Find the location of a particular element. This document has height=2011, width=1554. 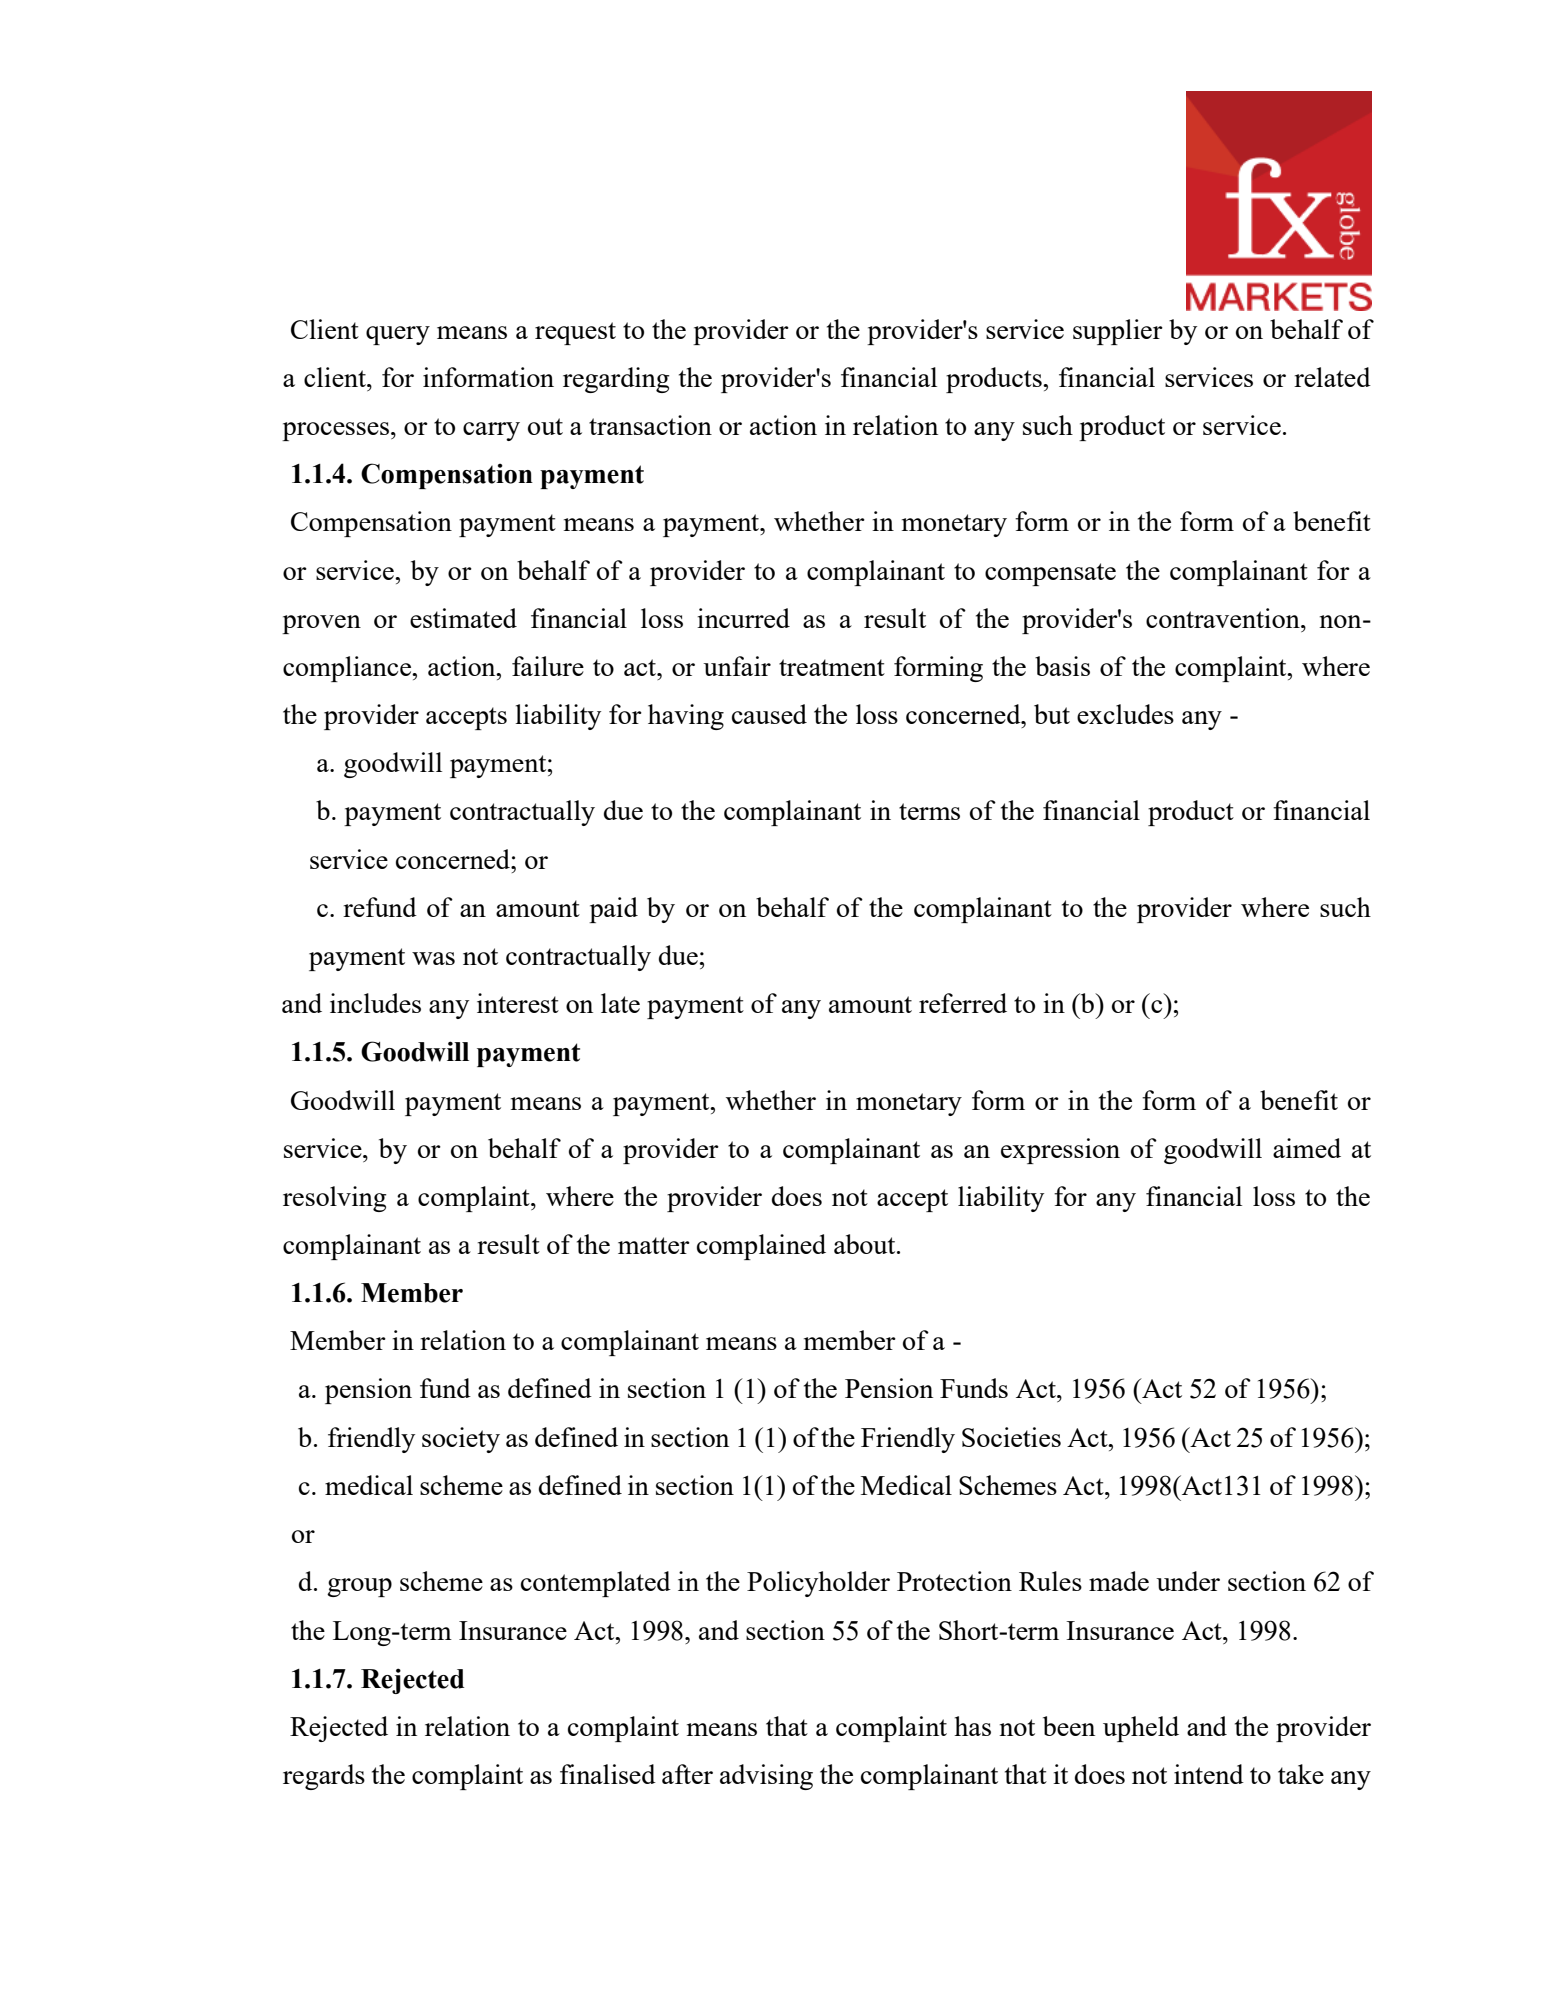

includes is located at coordinates (375, 1003).
